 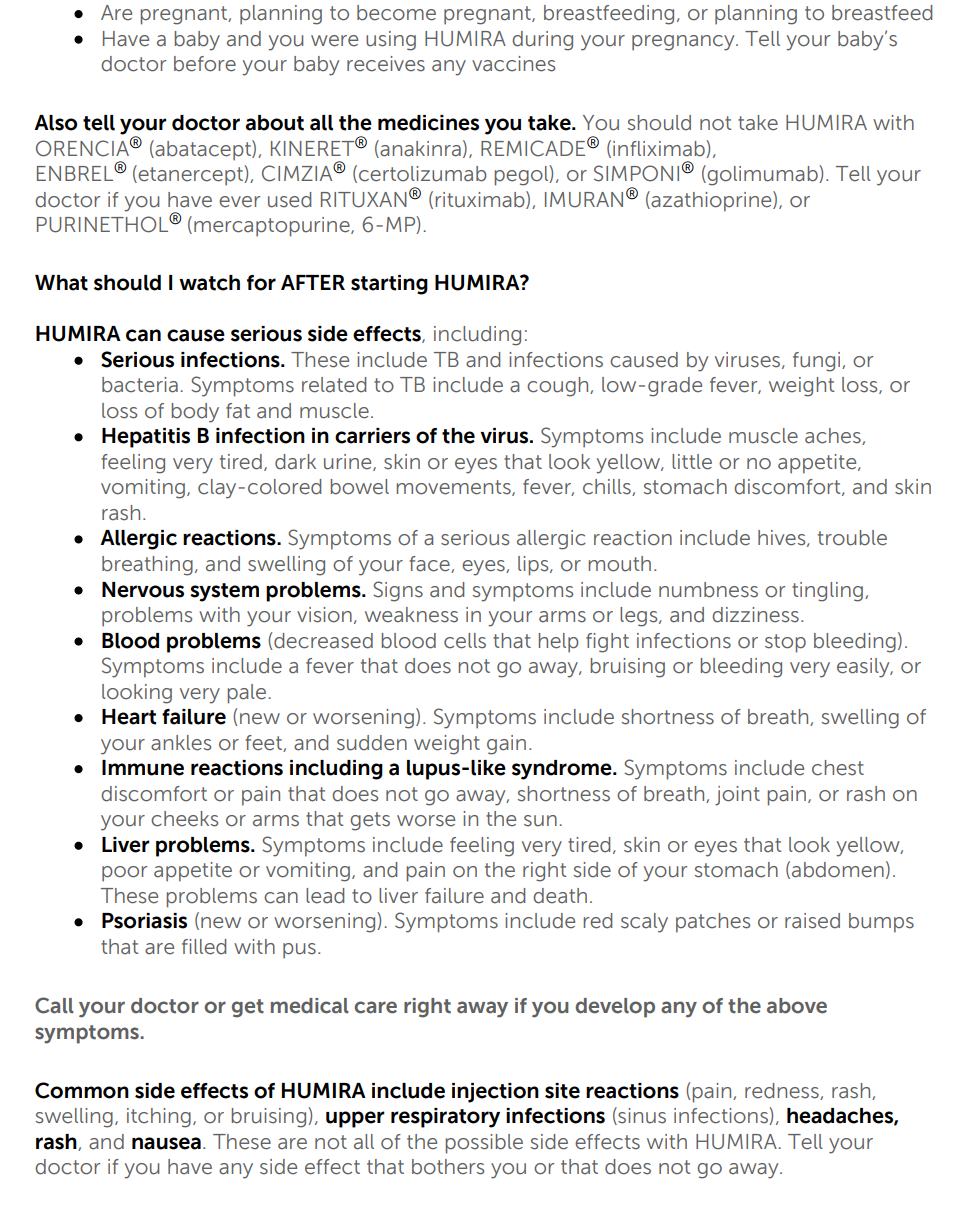 What do you see at coordinates (513, 64) in the screenshot?
I see `vaccines` at bounding box center [513, 64].
